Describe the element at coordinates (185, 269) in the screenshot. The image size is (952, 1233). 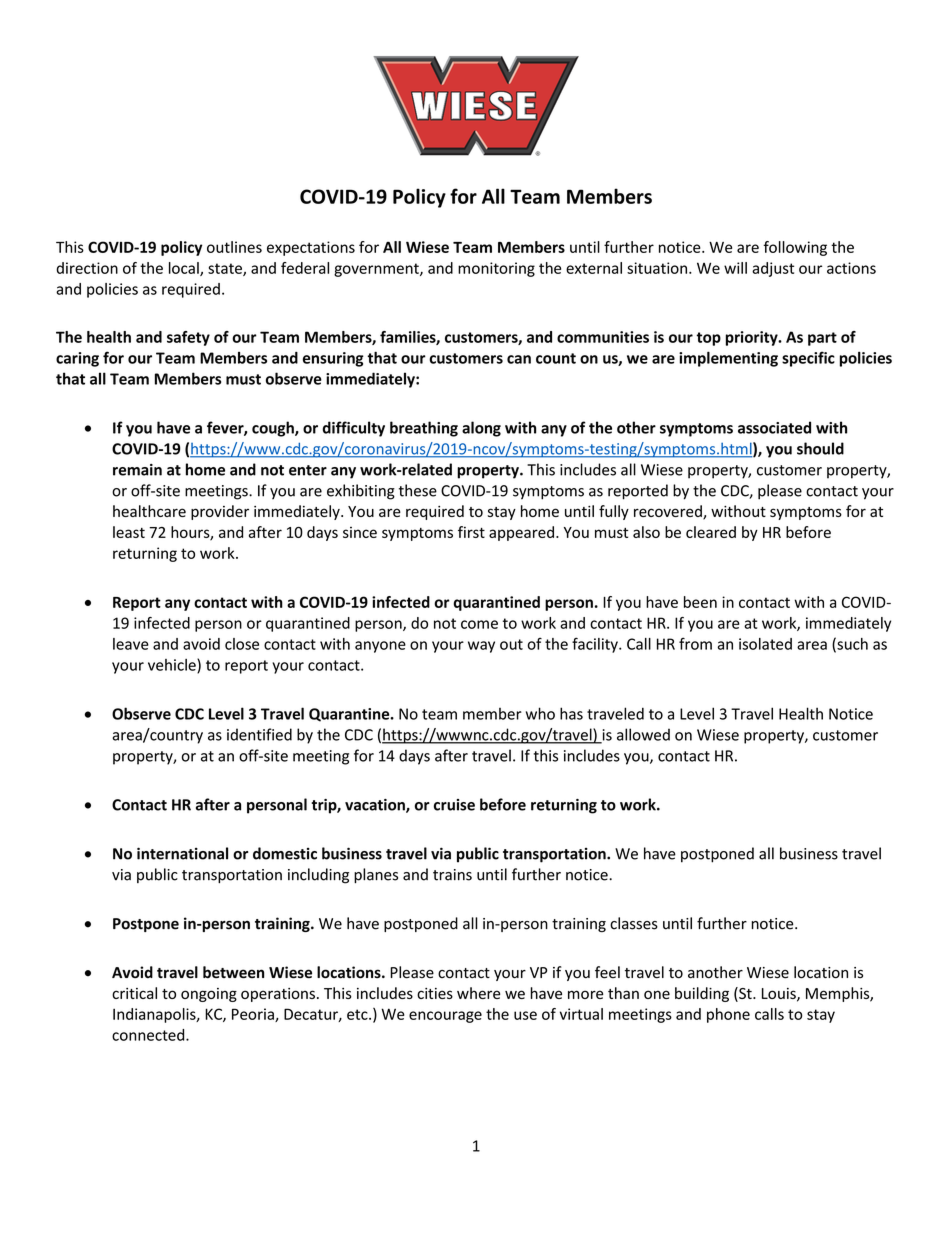
I see `local` at that location.
